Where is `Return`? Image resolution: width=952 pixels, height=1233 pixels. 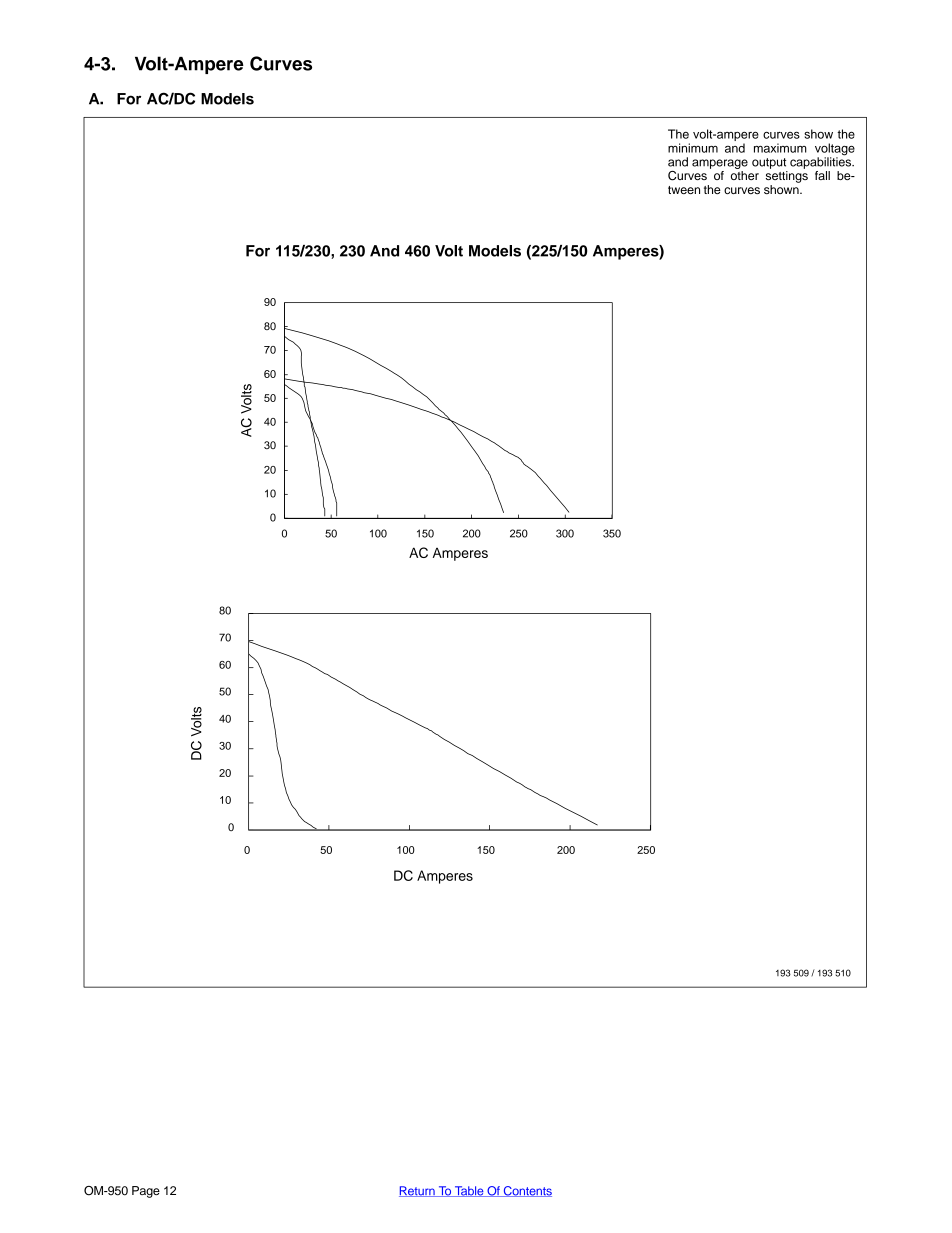
Return is located at coordinates (418, 1191).
